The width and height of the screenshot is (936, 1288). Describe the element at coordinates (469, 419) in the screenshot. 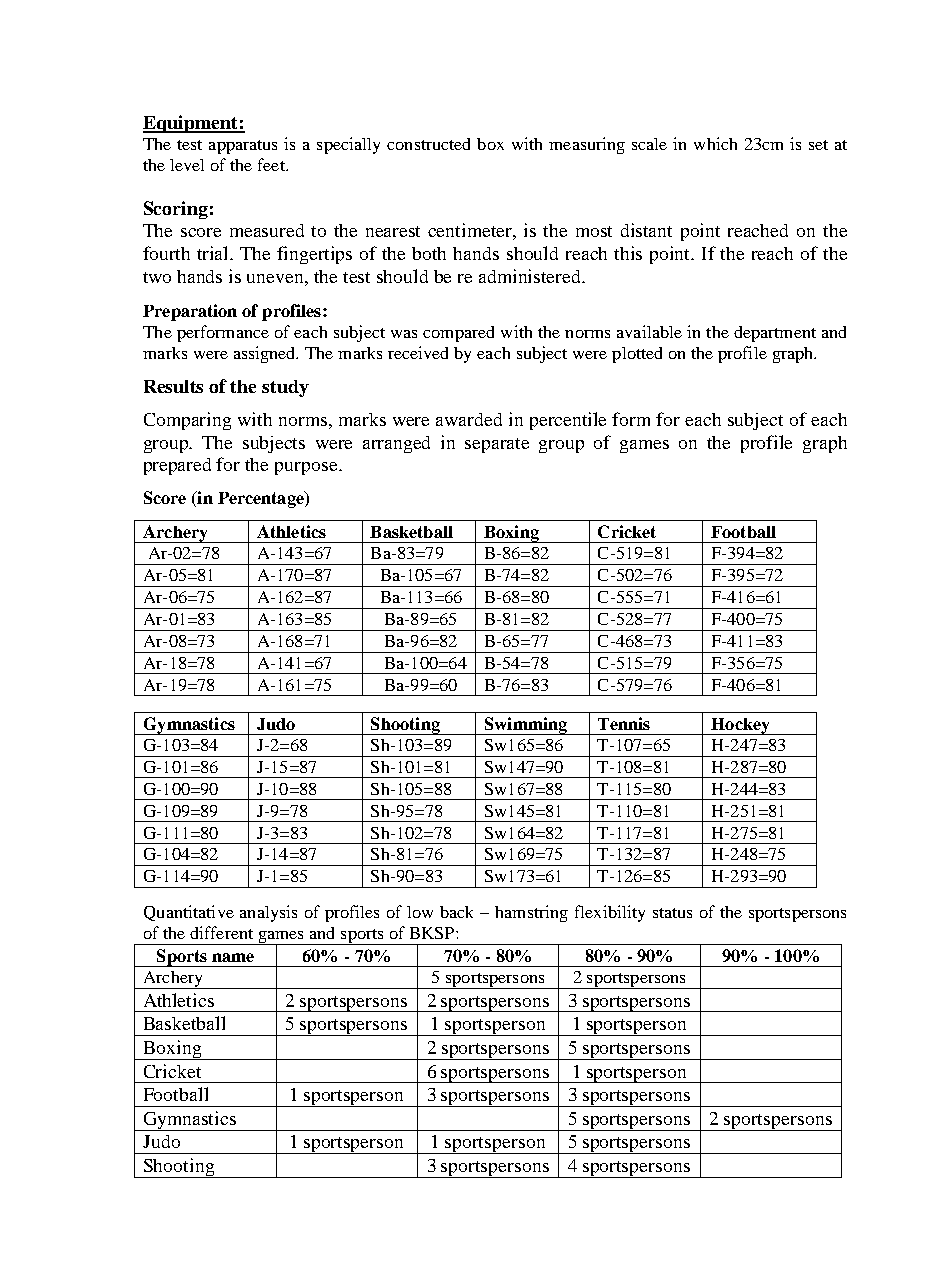

I see `awarded` at that location.
